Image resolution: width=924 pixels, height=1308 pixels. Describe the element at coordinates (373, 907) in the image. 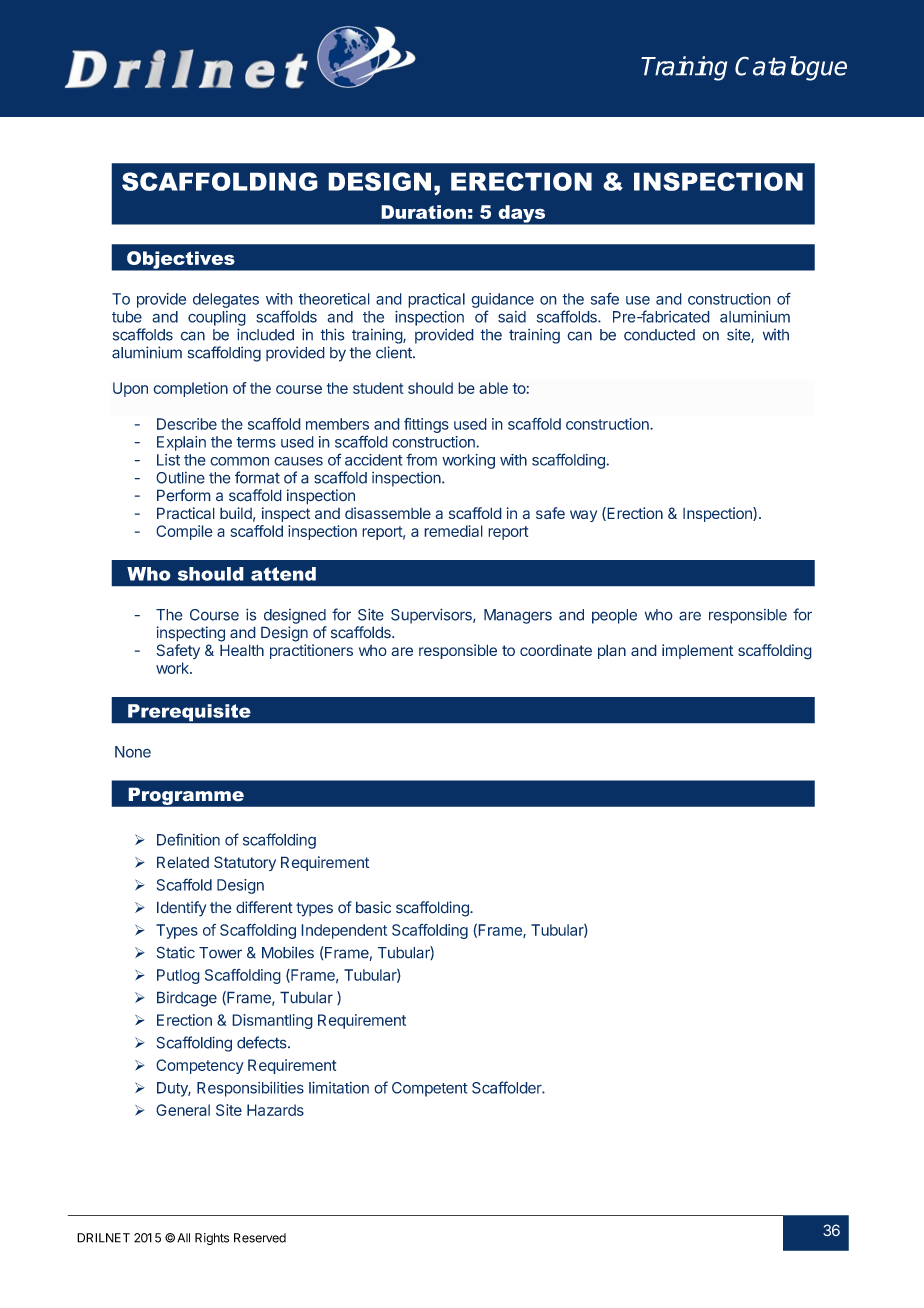

I see `basic` at that location.
